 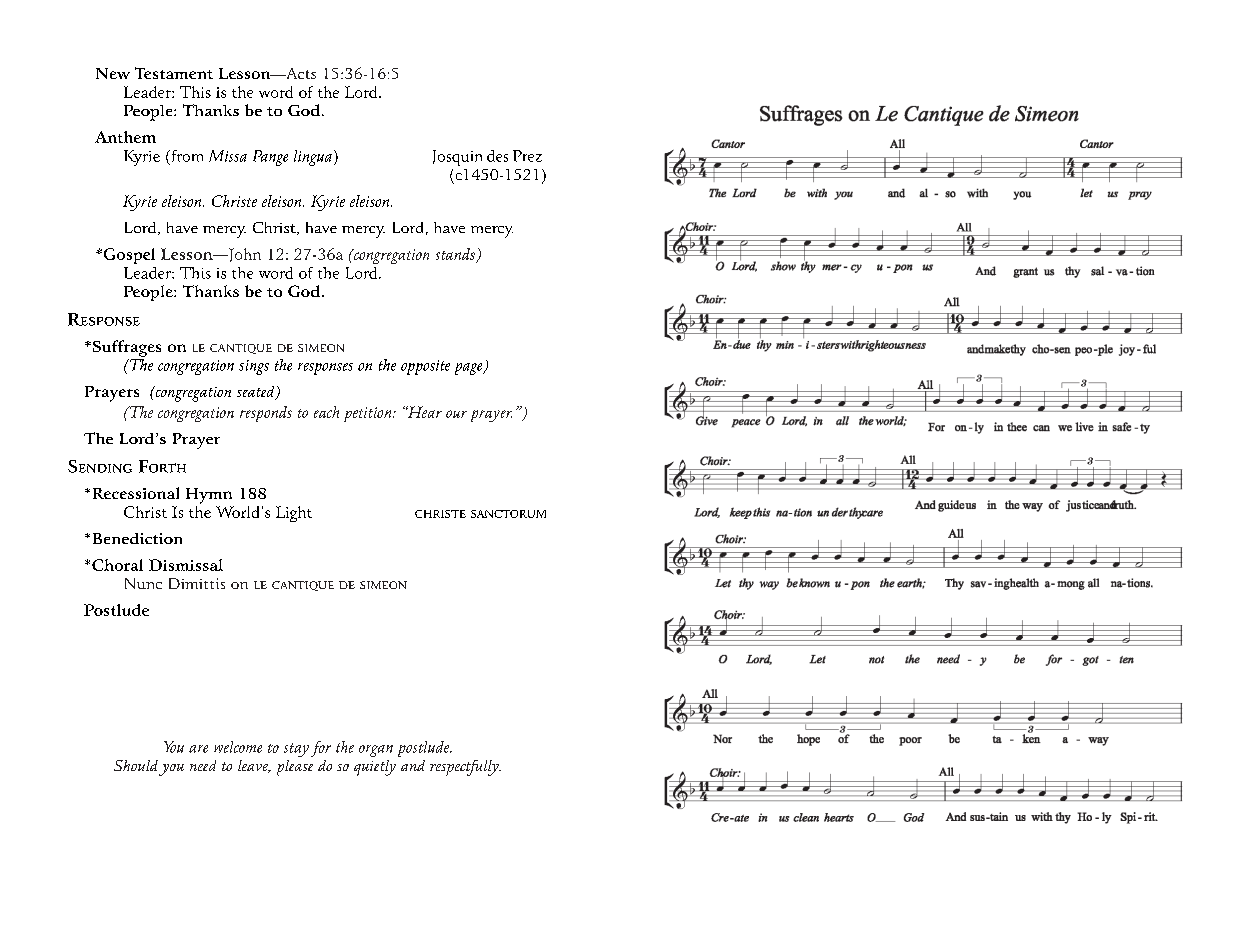 I want to click on stay, so click(x=296, y=750).
